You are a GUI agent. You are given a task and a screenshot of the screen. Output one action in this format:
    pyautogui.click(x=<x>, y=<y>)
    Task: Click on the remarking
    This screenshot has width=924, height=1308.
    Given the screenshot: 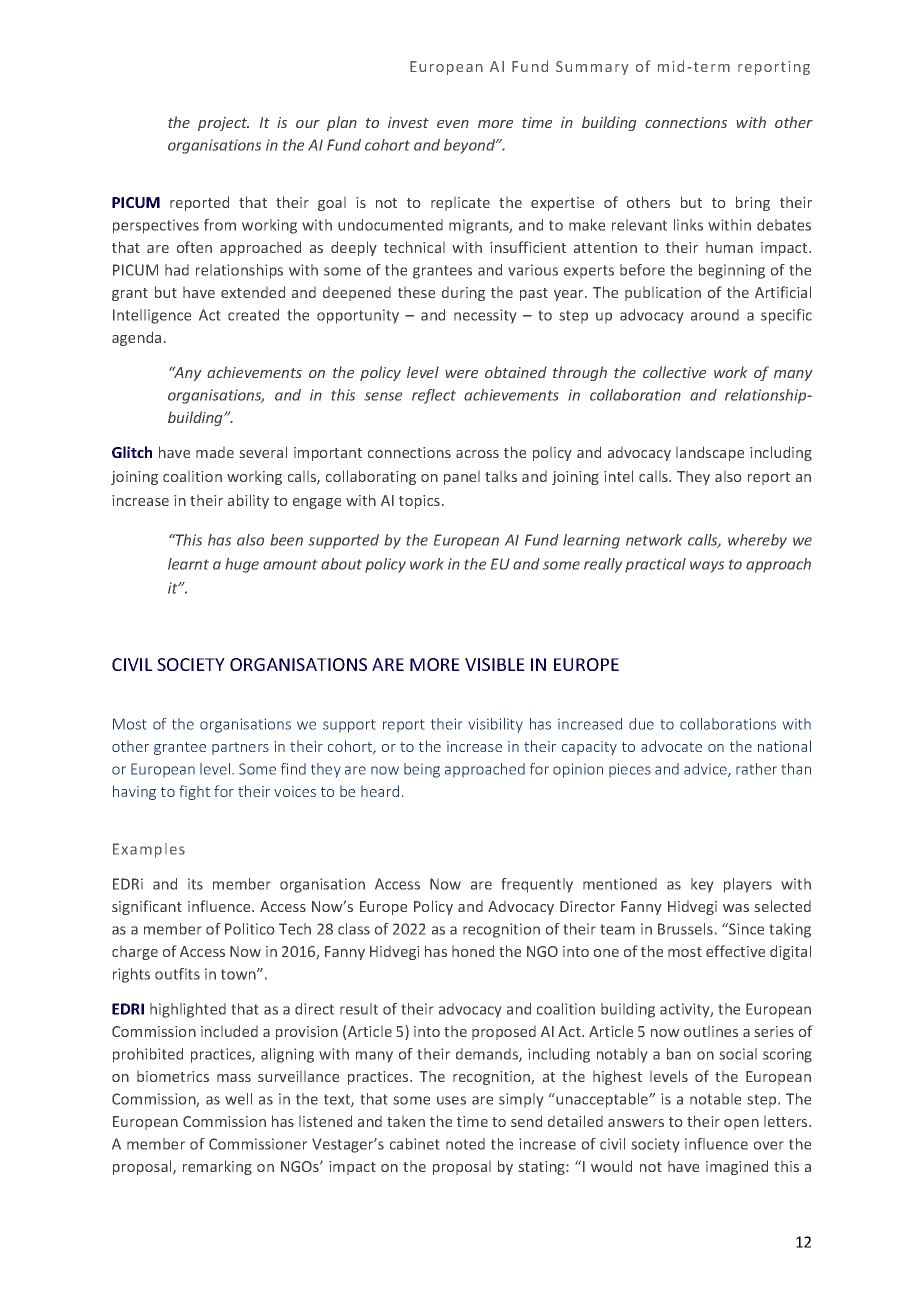 What is the action you would take?
    pyautogui.click(x=217, y=1167)
